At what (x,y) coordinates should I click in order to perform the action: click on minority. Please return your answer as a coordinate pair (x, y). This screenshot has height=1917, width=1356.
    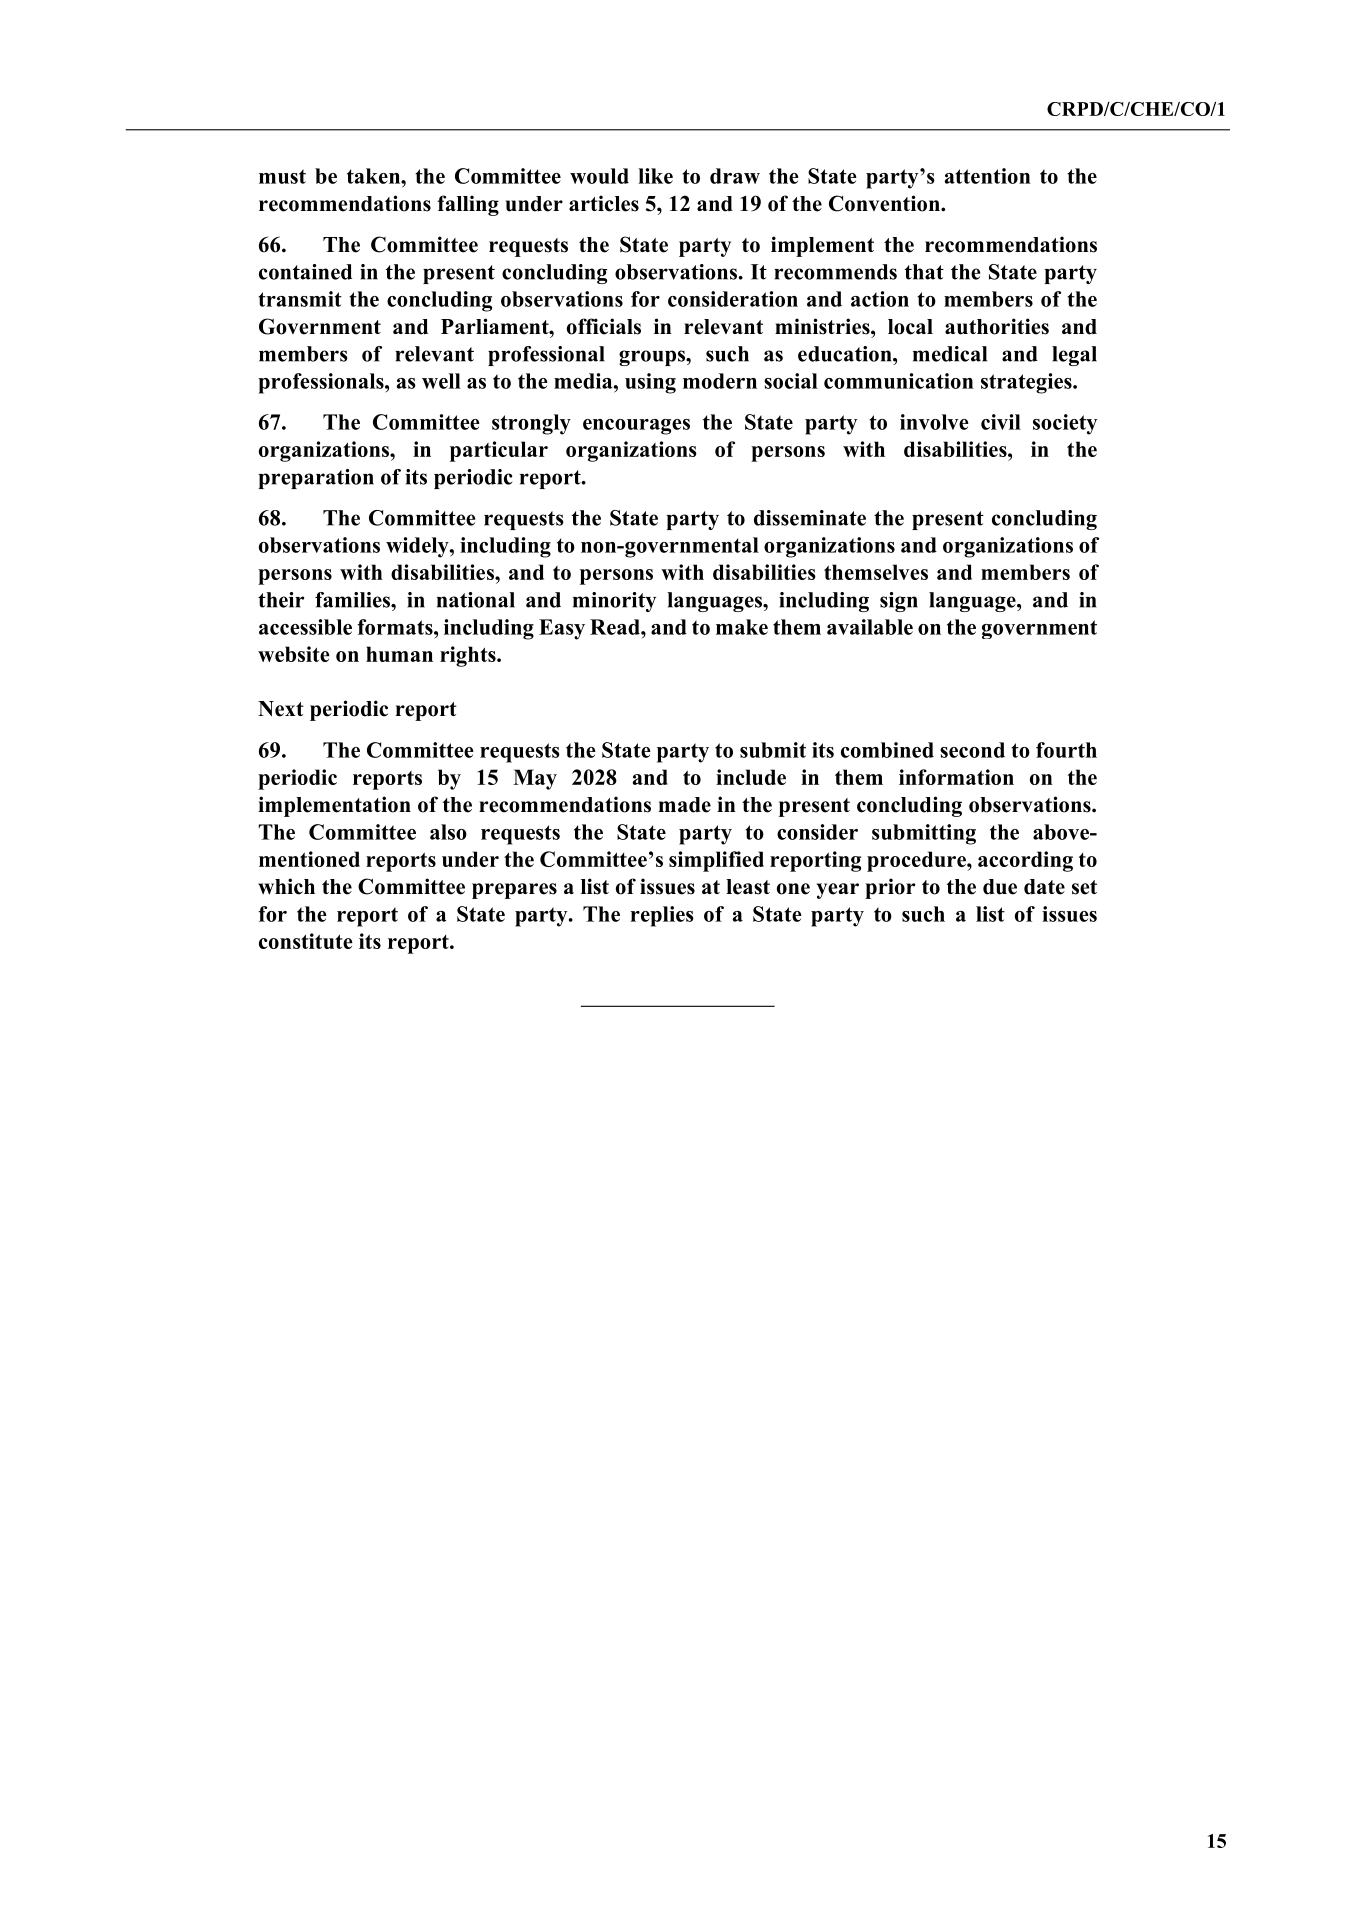
    Looking at the image, I should click on (614, 602).
